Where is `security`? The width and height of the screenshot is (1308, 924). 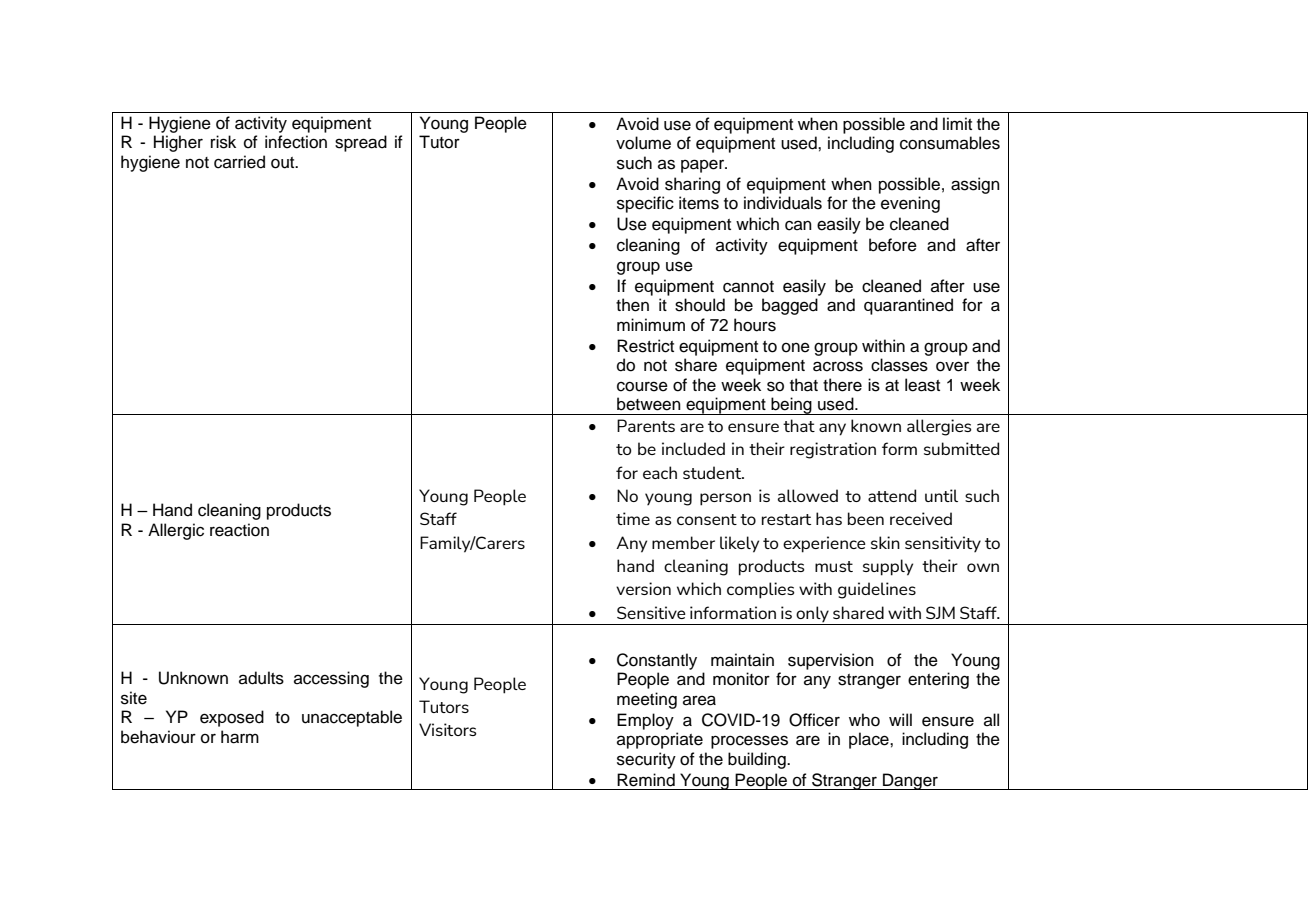 security is located at coordinates (646, 760).
